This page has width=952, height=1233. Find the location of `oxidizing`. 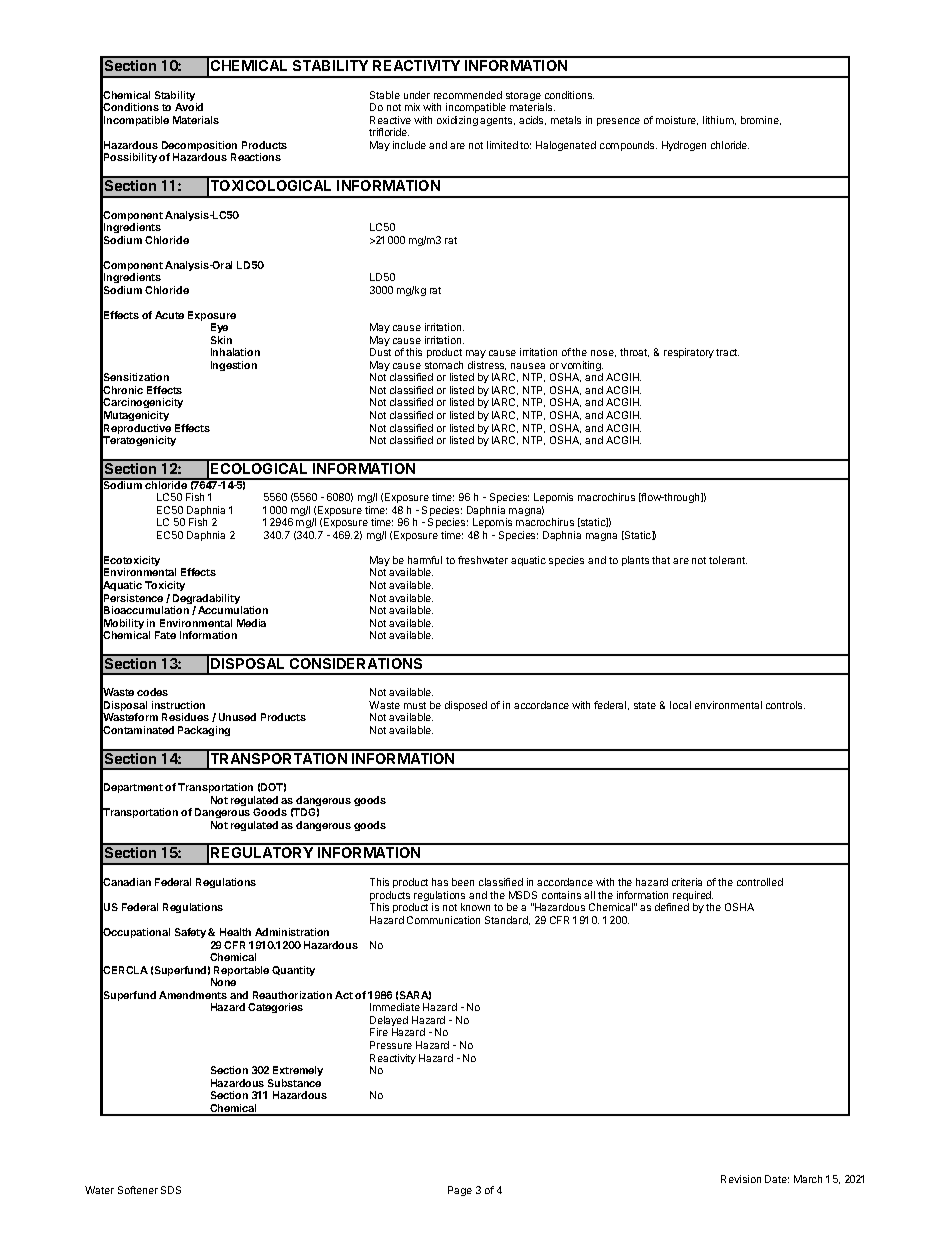

oxidizing is located at coordinates (457, 121).
